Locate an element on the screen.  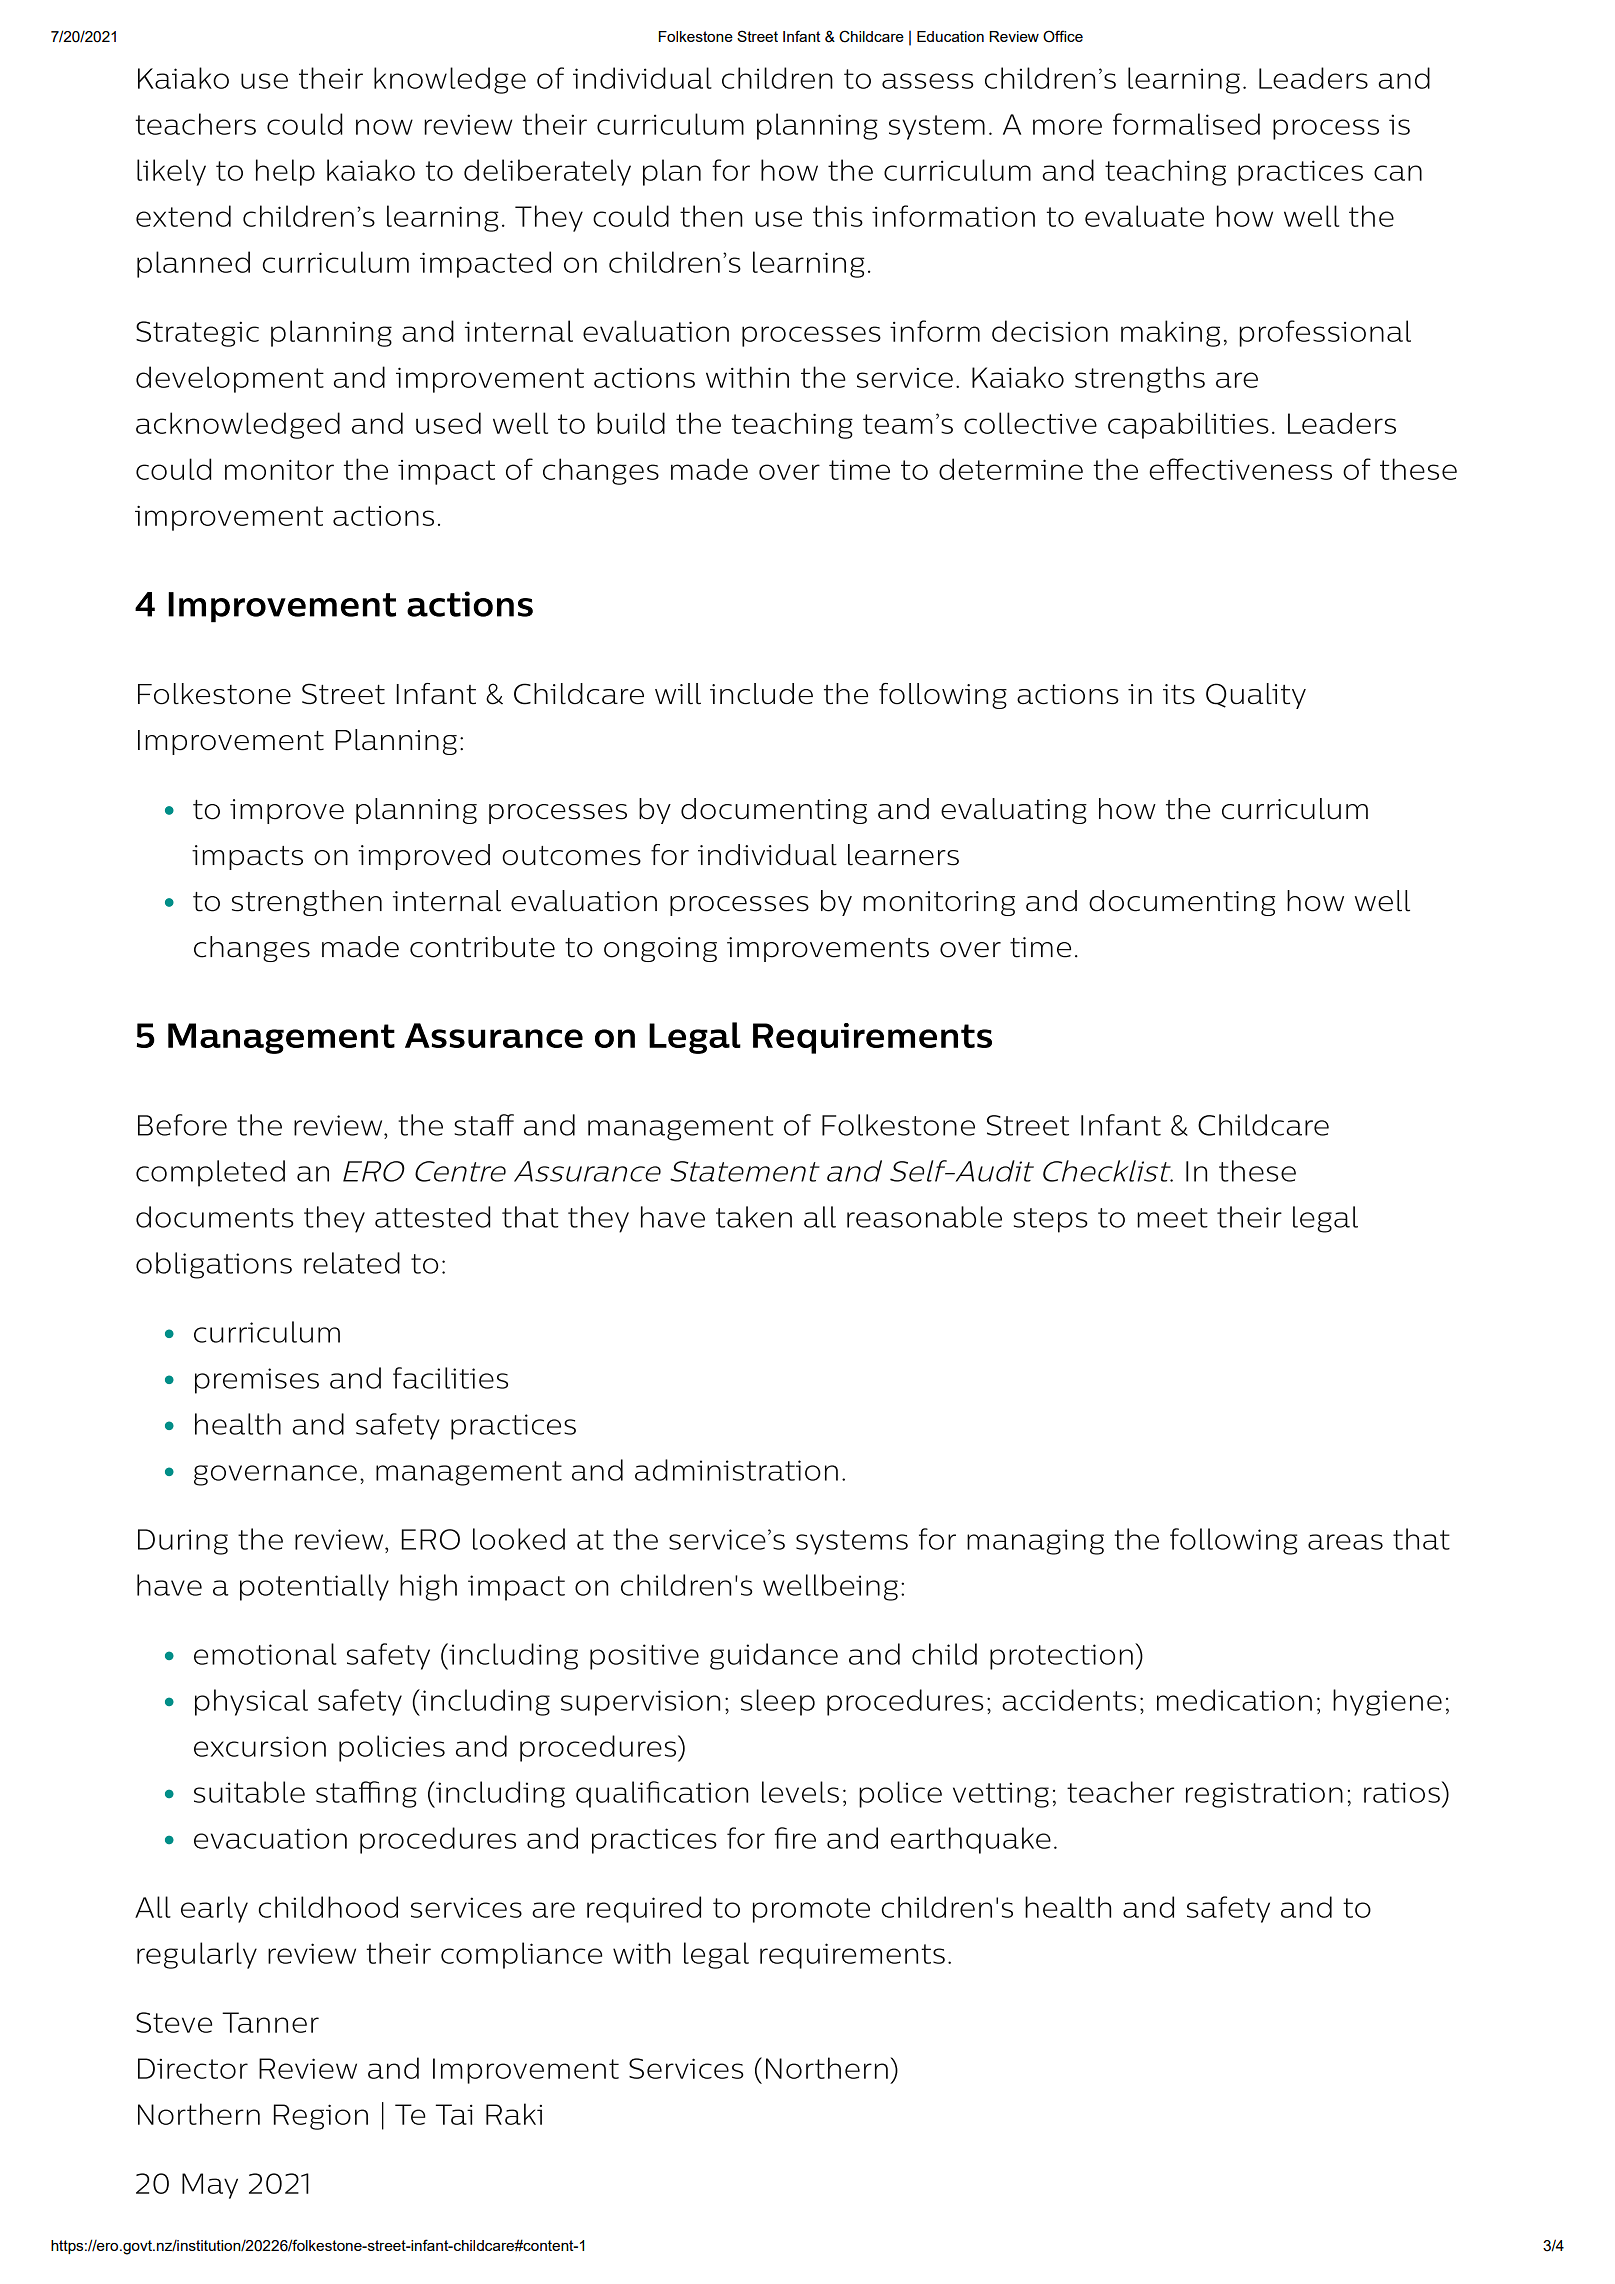
Region is located at coordinates (321, 2117).
